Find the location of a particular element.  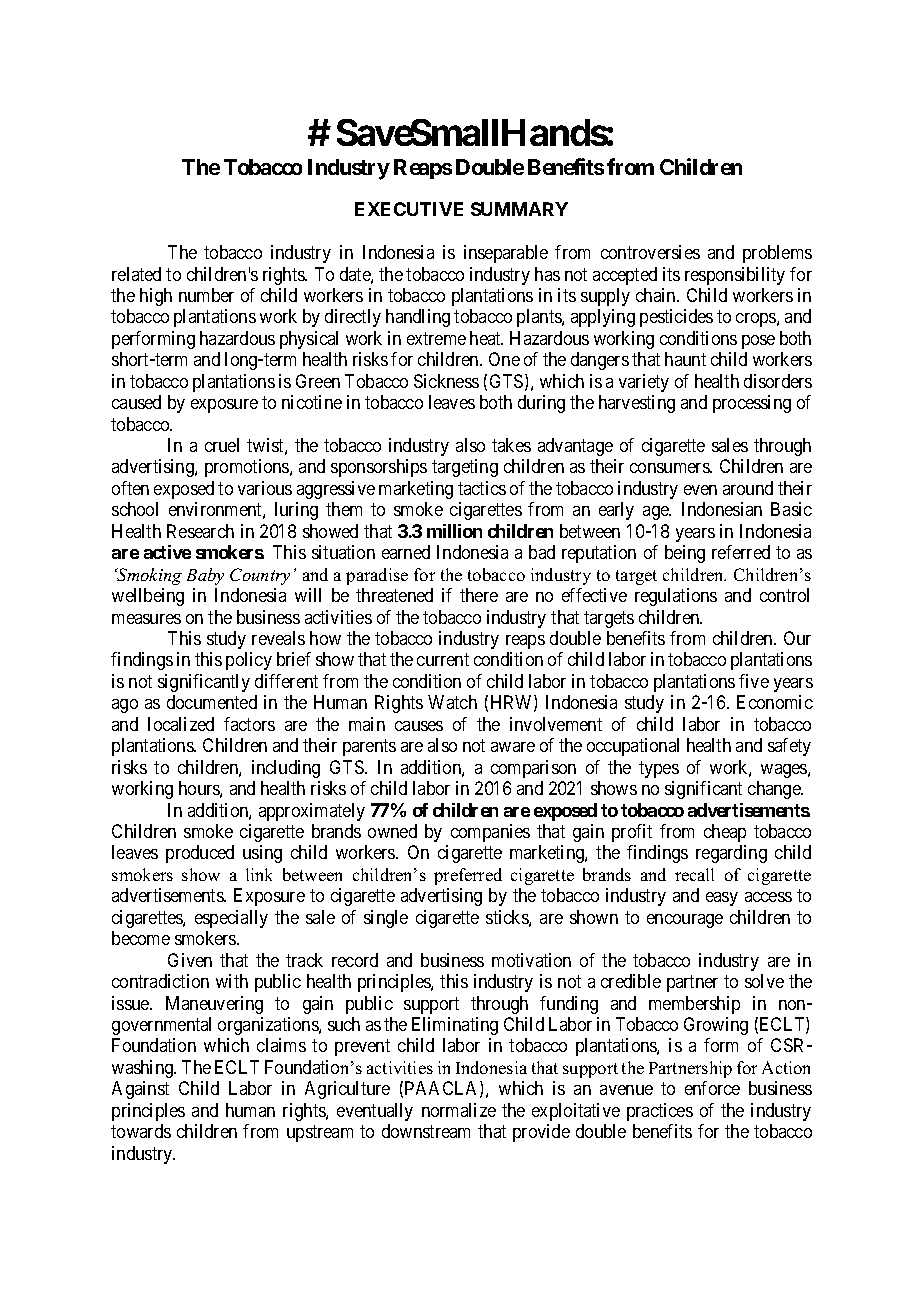

companies is located at coordinates (490, 833).
